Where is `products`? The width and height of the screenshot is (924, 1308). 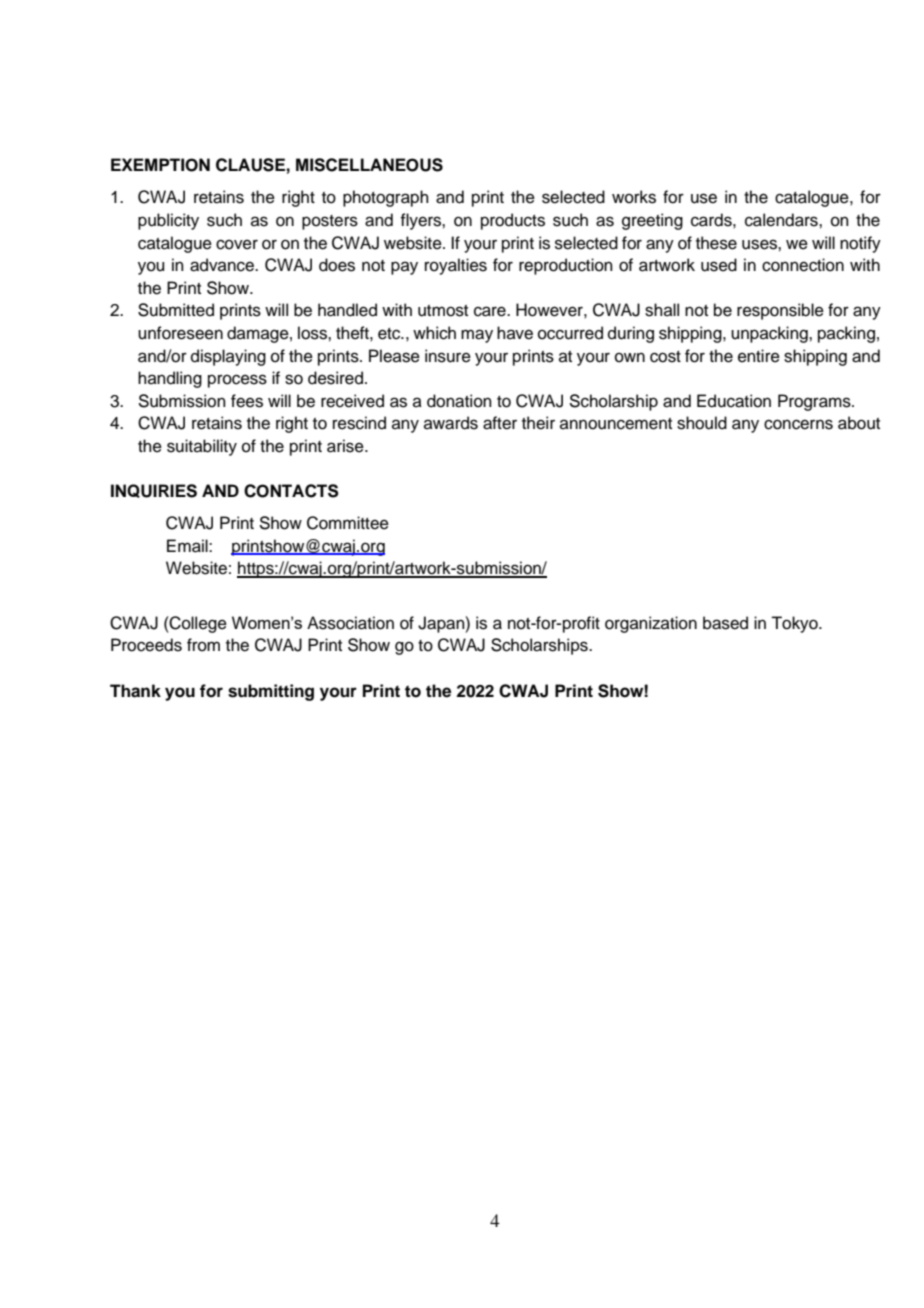
products is located at coordinates (513, 221).
